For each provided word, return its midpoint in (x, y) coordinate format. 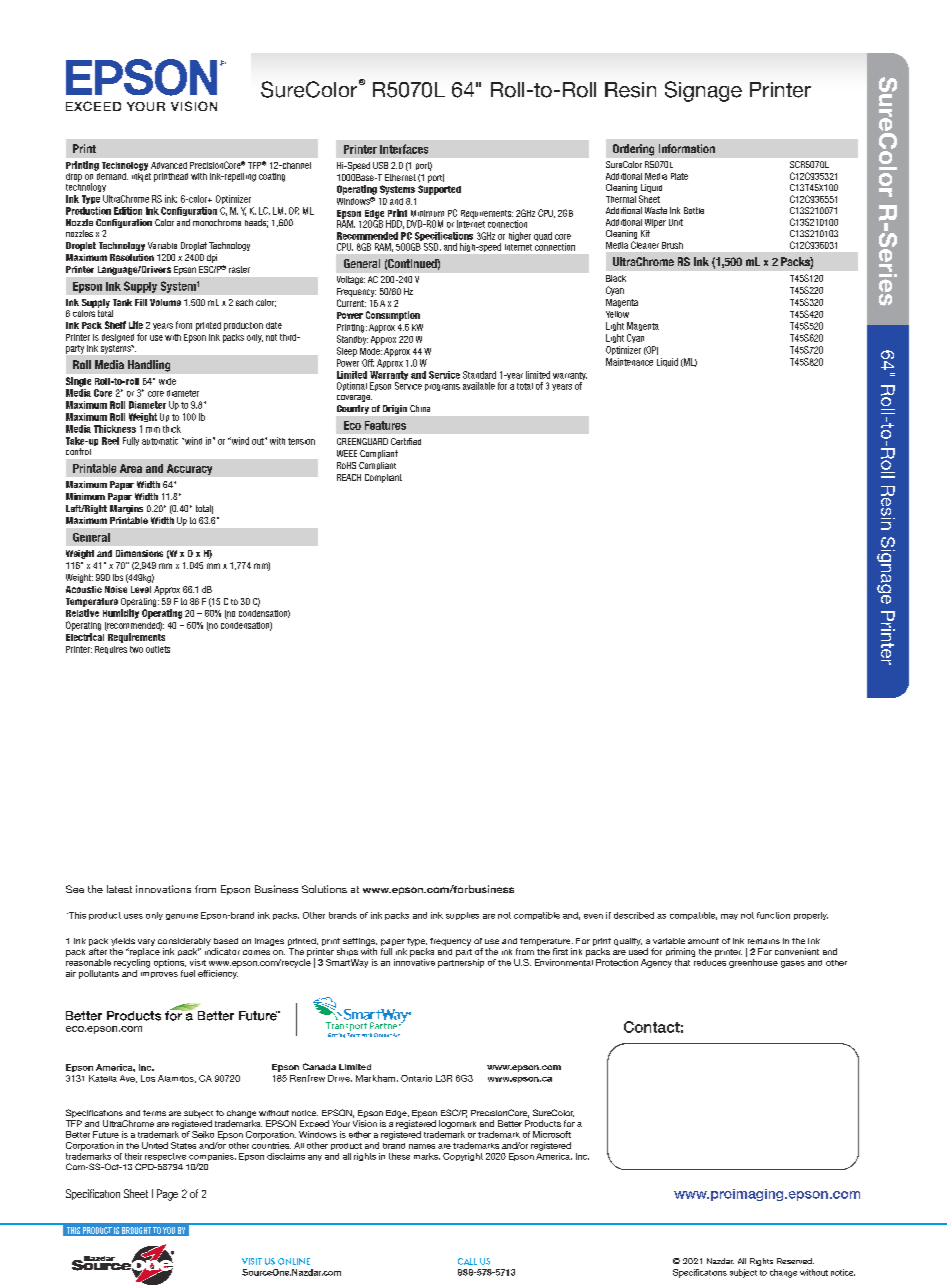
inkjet (141, 176)
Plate (679, 176)
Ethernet (400, 177)
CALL (467, 1261)
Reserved (795, 1261)
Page (167, 1195)
